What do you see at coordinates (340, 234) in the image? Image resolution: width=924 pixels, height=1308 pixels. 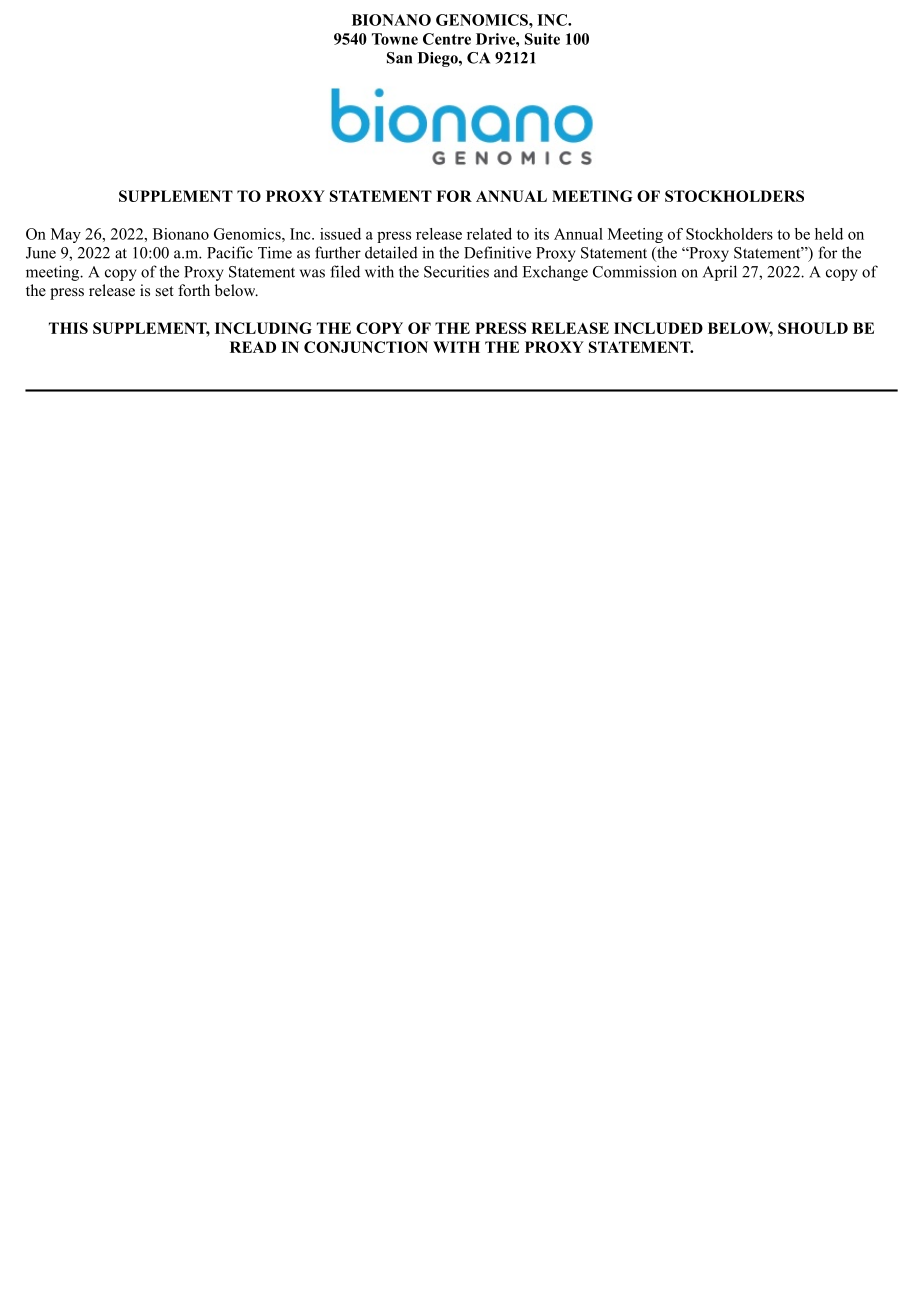 I see `issued` at bounding box center [340, 234].
